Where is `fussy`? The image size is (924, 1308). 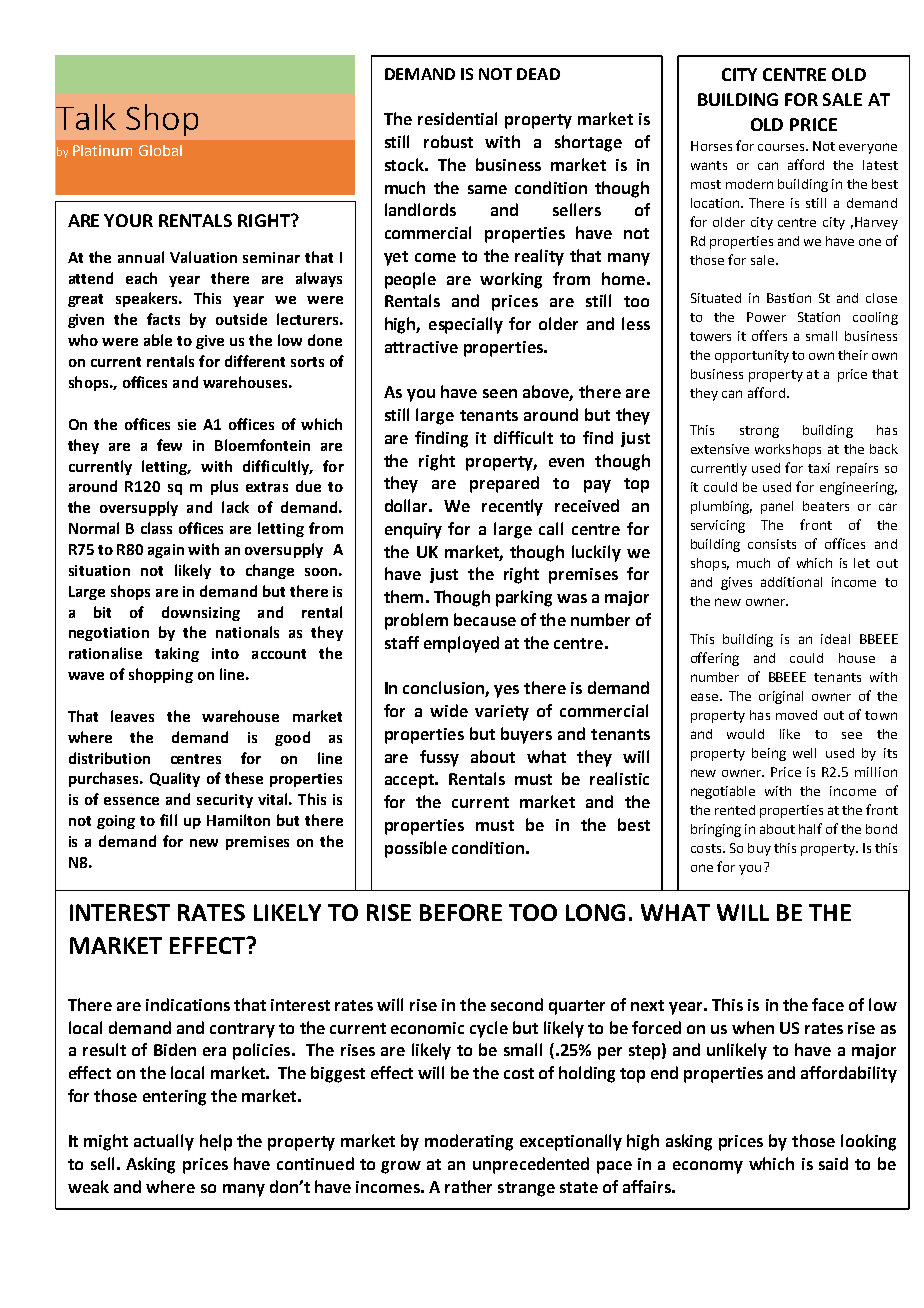 fussy is located at coordinates (439, 758).
